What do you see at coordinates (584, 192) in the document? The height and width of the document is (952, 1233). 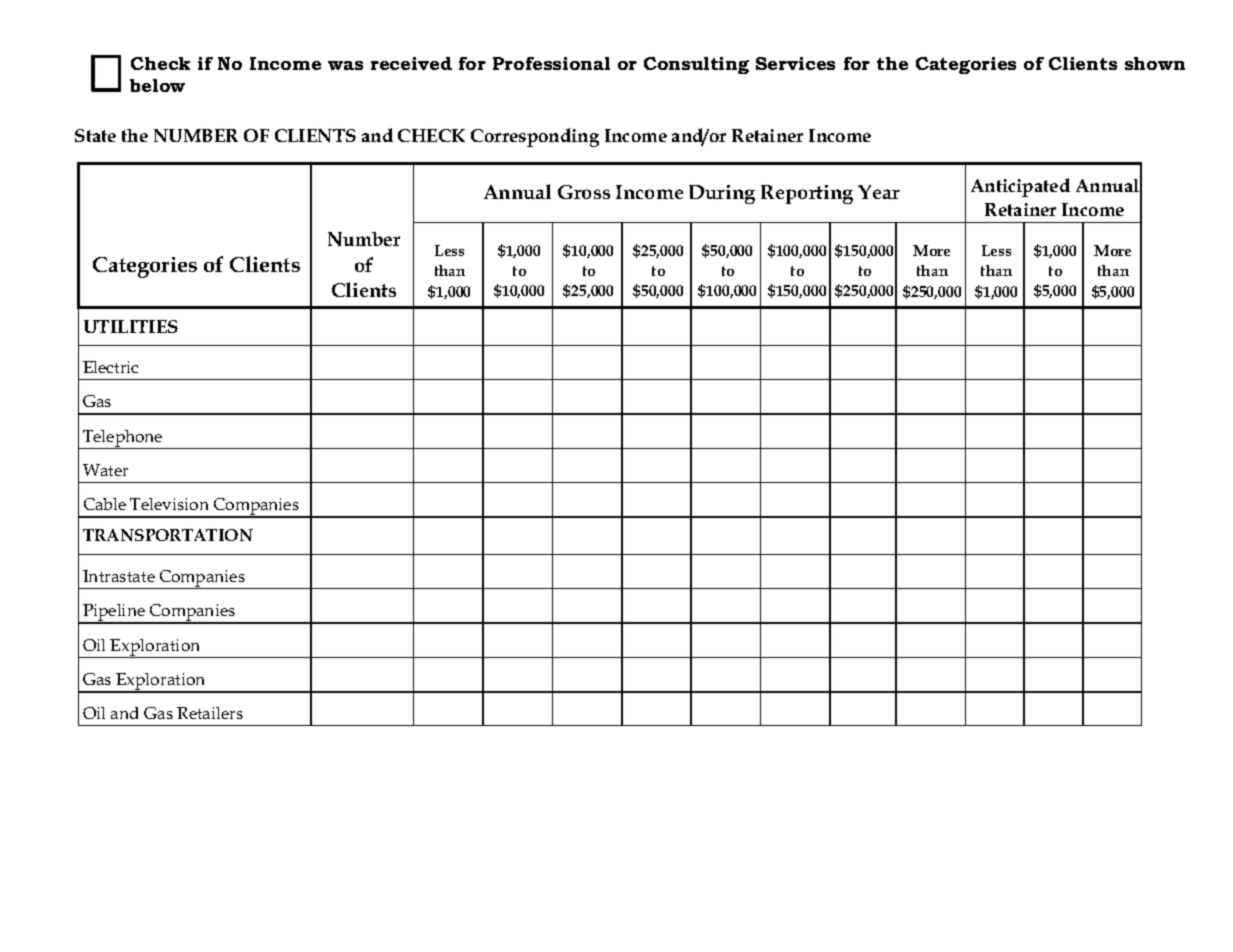 I see `Gross` at bounding box center [584, 192].
